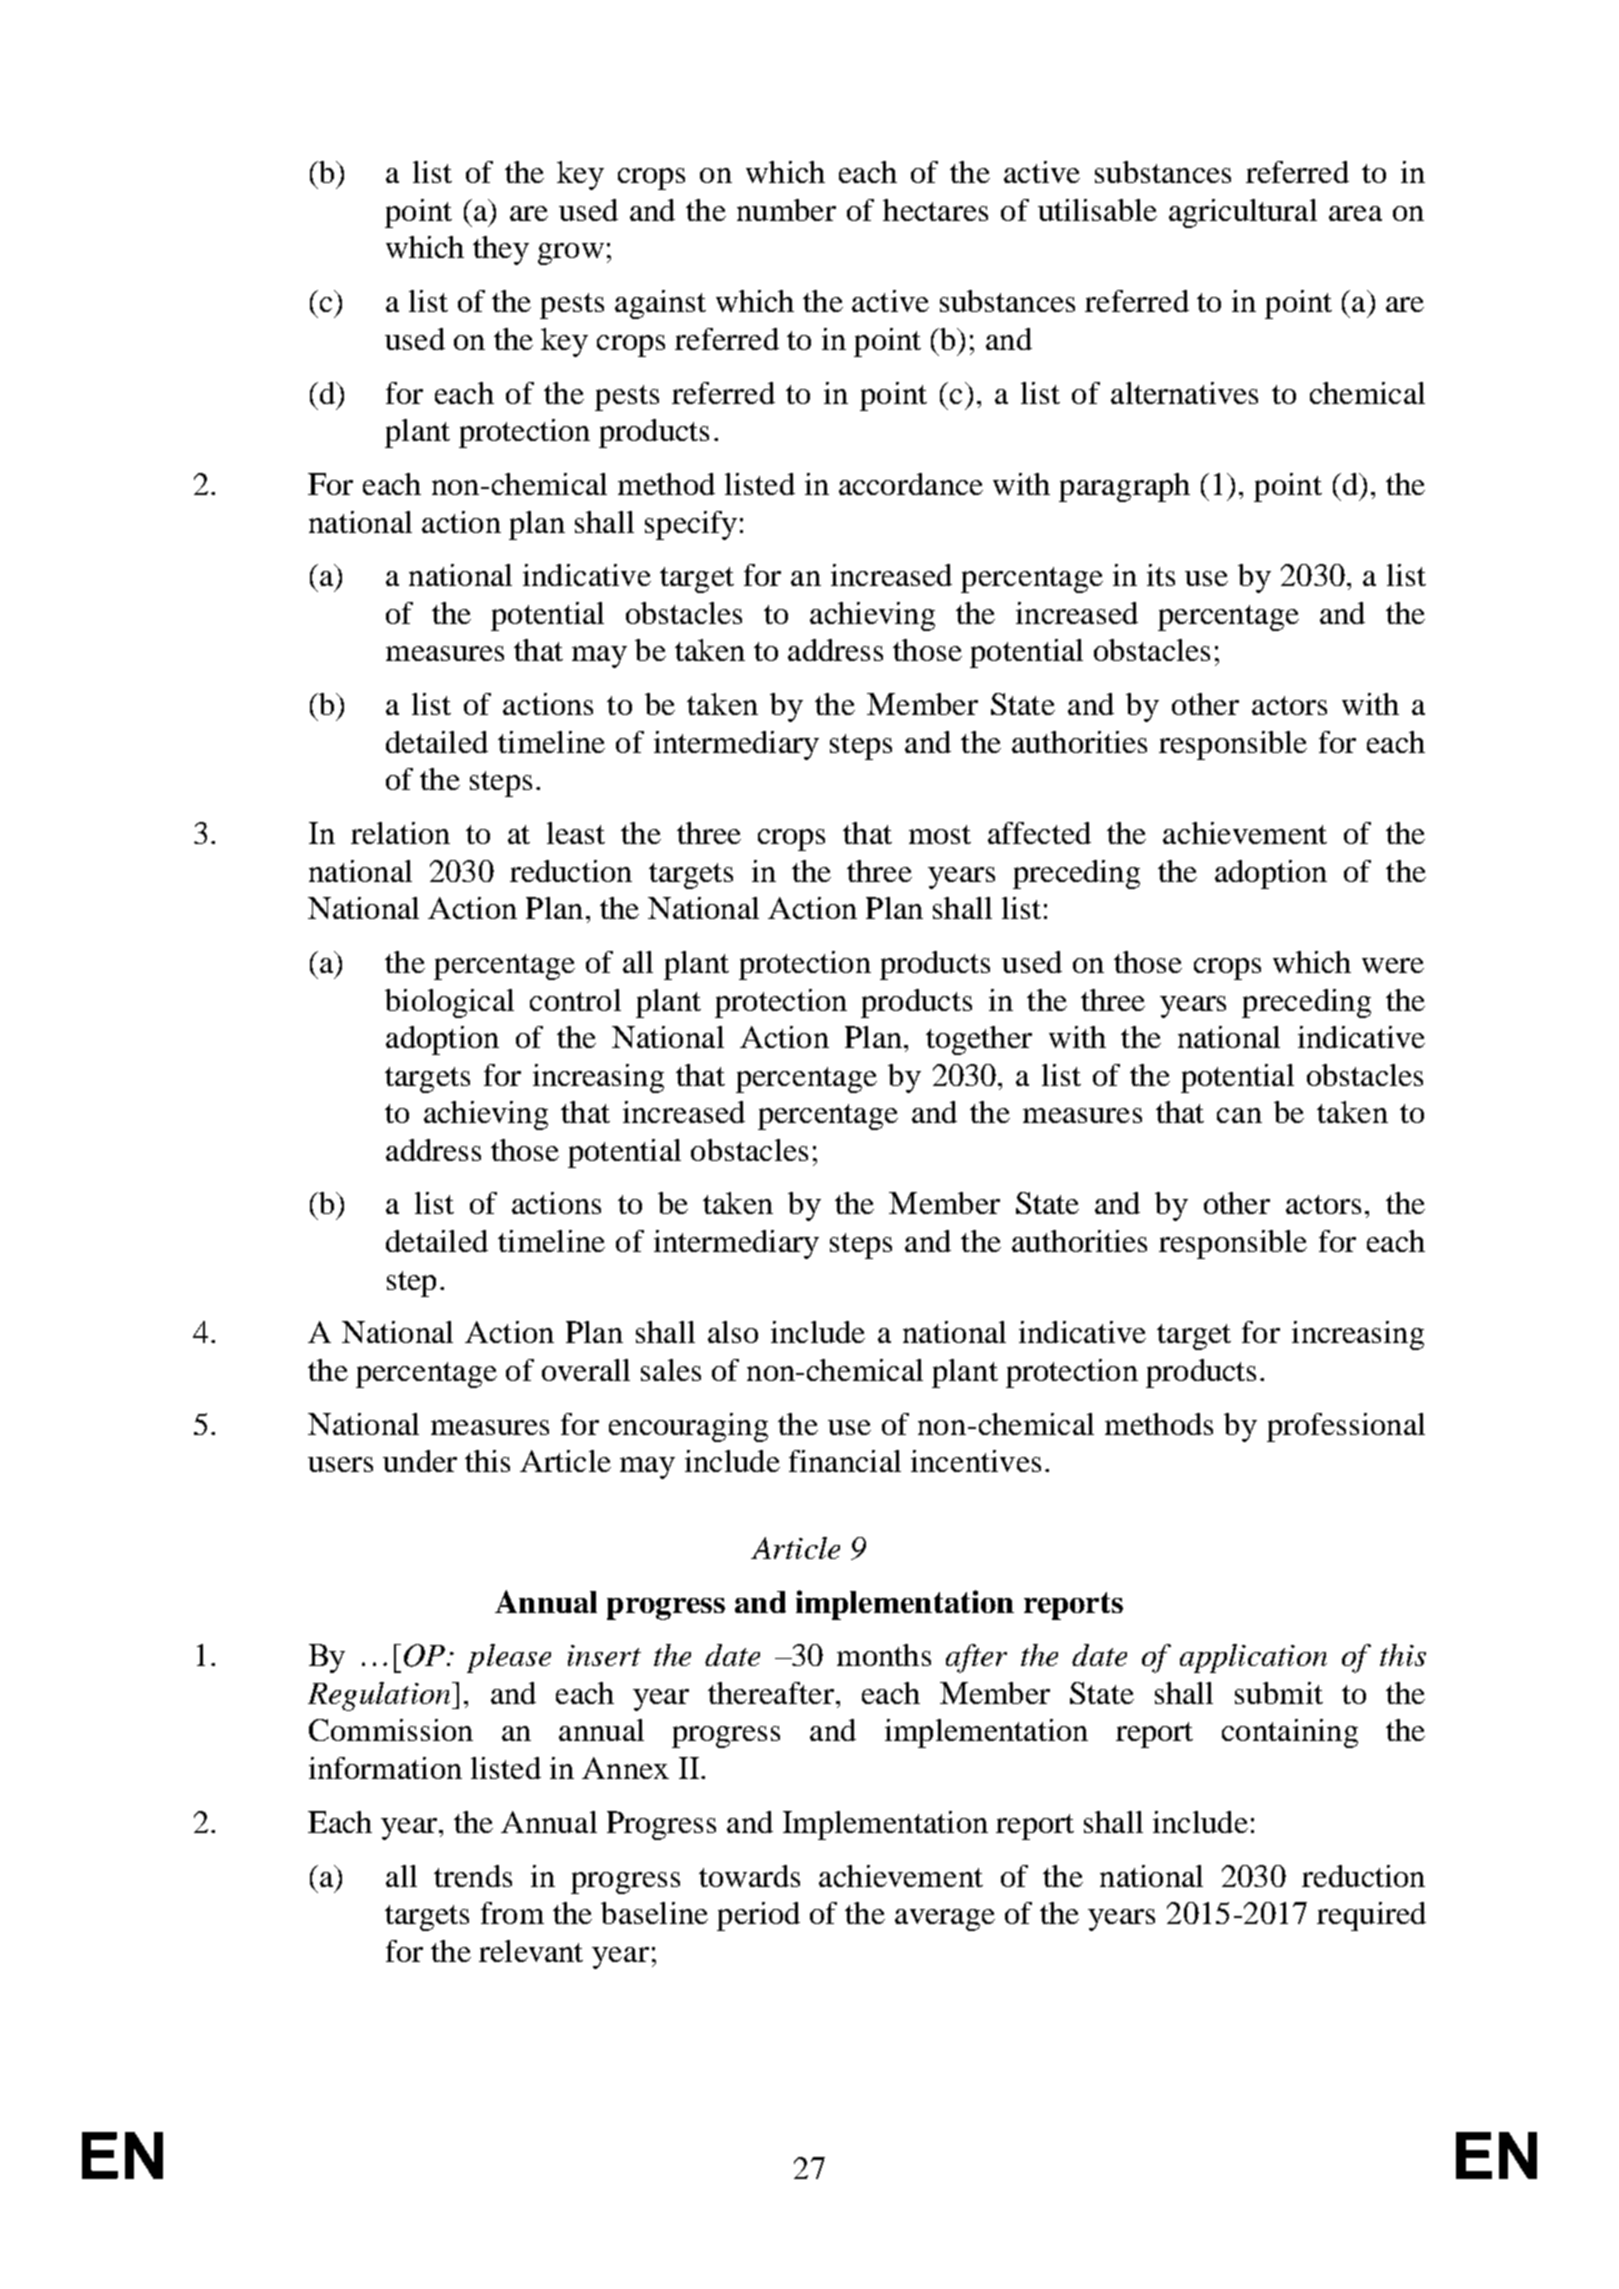  I want to click on overall, so click(586, 1370).
